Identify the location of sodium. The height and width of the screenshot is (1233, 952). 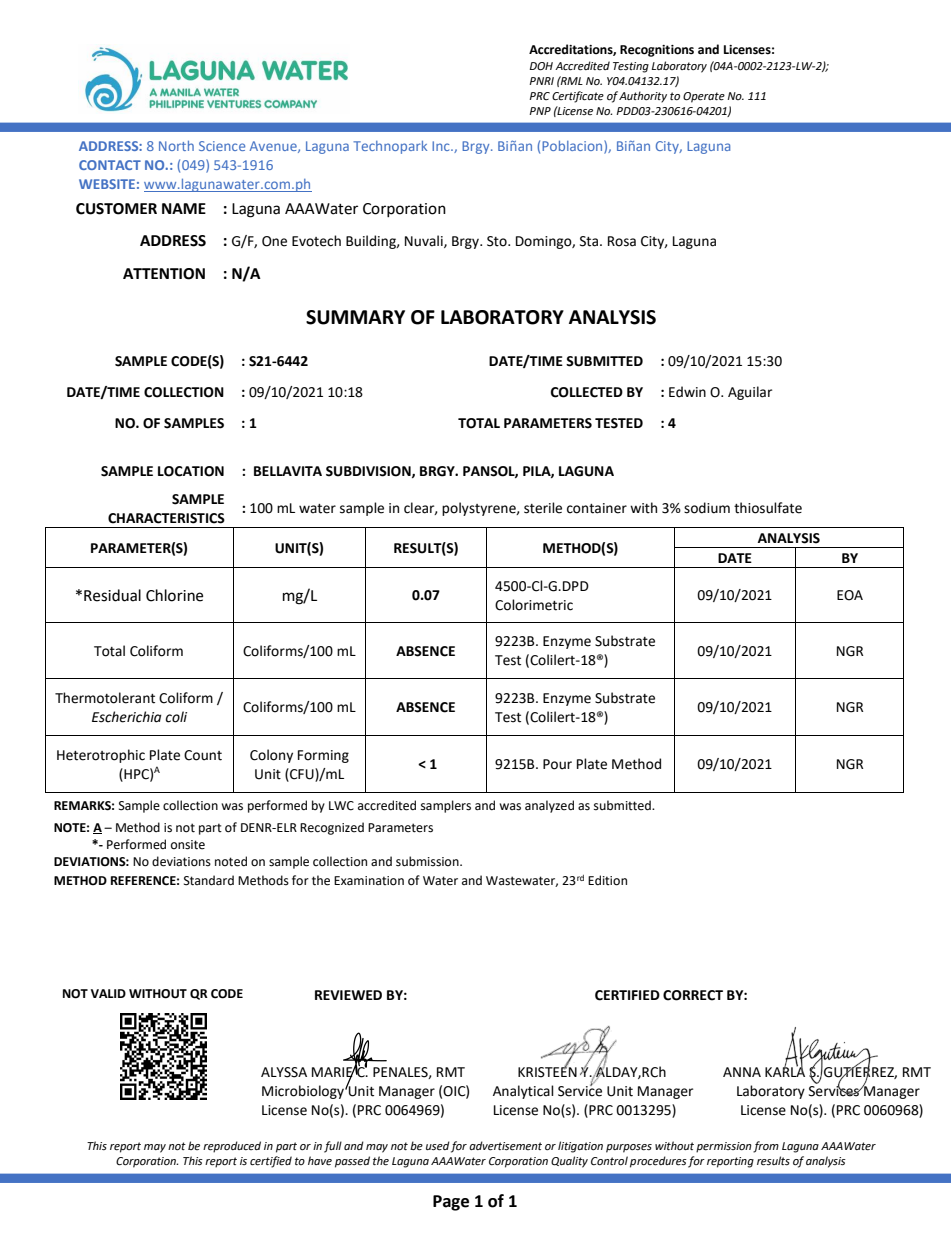
(707, 508).
